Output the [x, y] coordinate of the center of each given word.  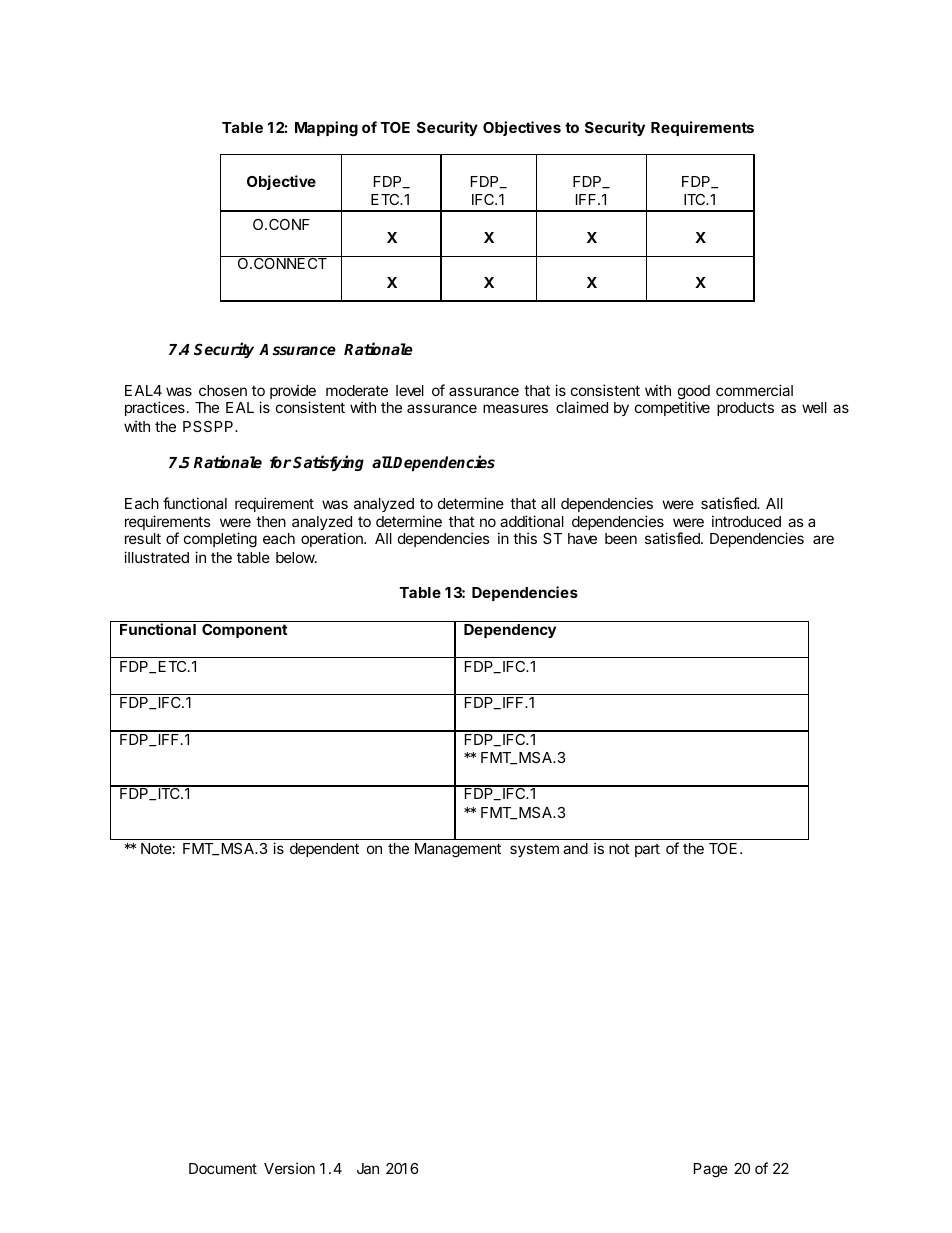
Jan [368, 1168]
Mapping [326, 129]
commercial [754, 390]
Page [711, 1170]
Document [223, 1168]
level [410, 390]
